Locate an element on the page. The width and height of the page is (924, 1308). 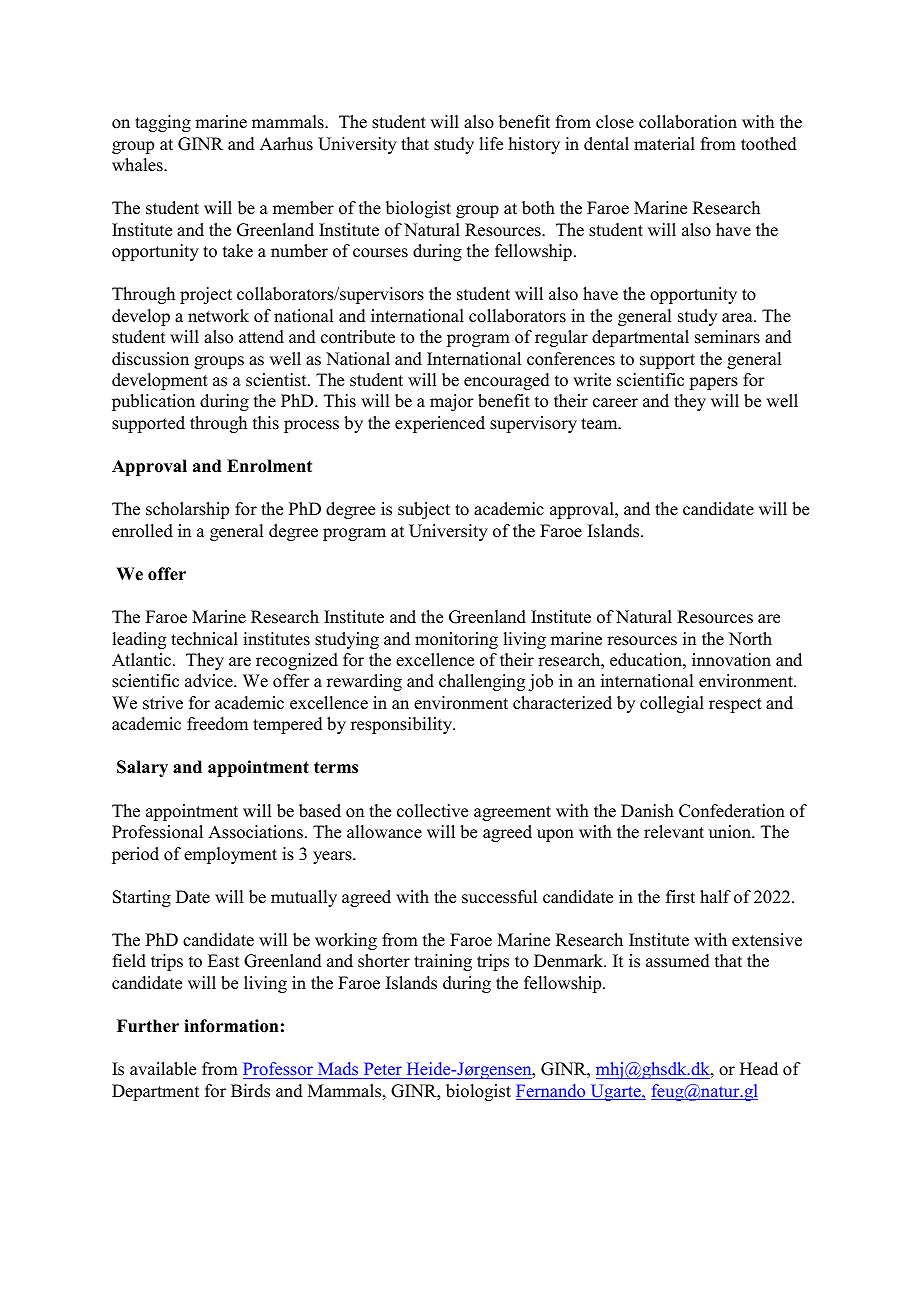
Enrolment is located at coordinates (269, 466).
